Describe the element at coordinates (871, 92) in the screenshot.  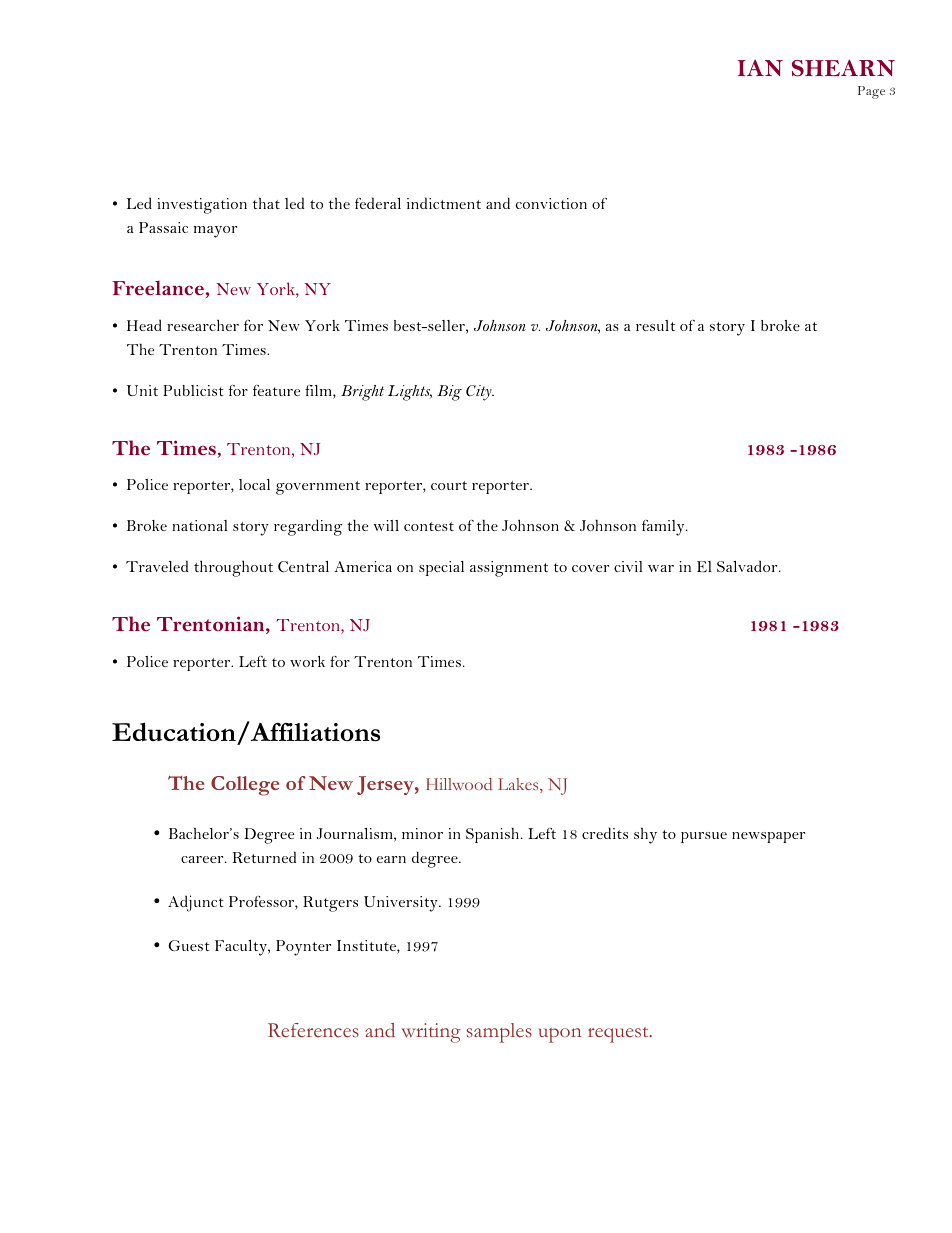
I see `Page` at that location.
